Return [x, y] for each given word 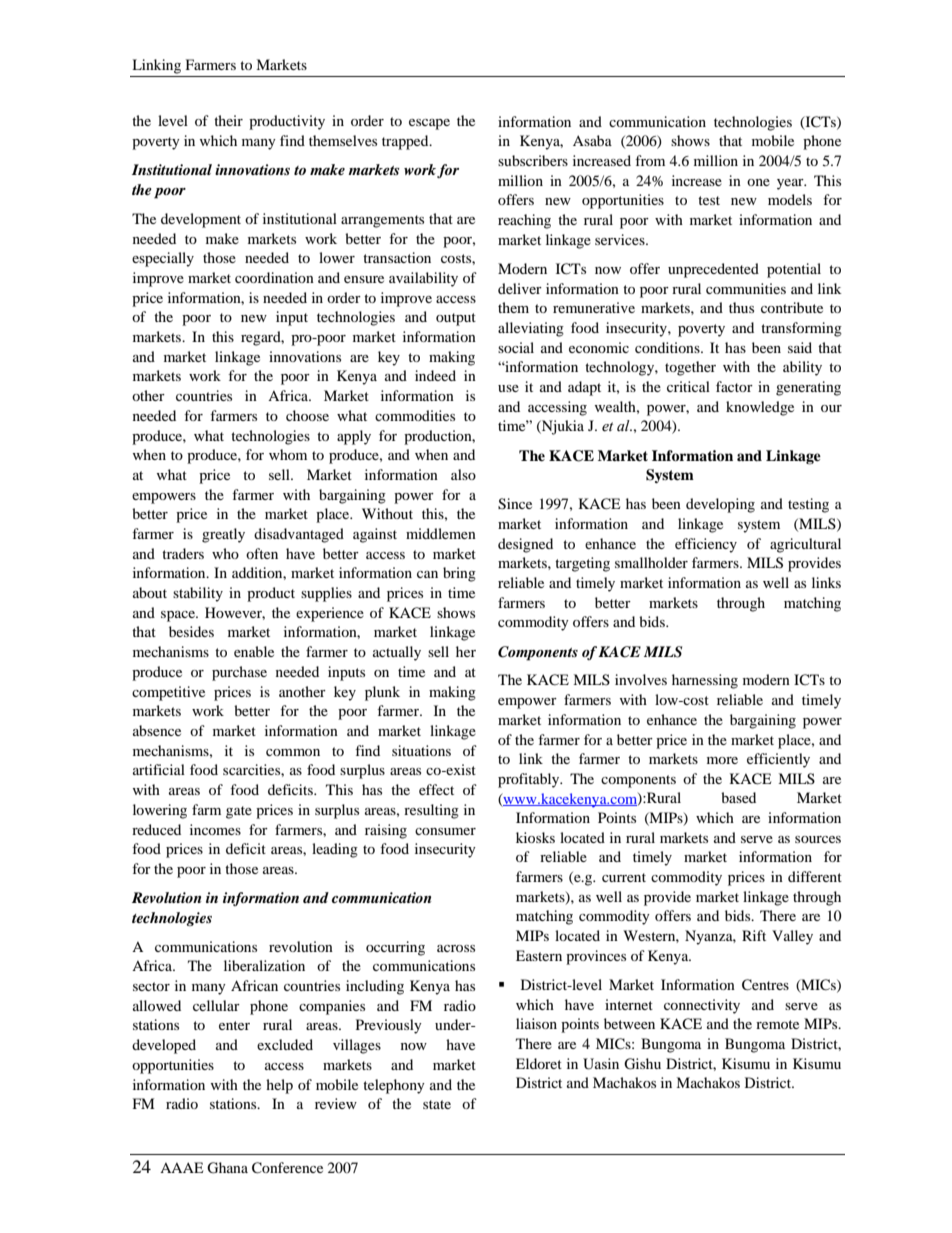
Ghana [227, 1168]
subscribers [533, 160]
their [228, 120]
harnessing [705, 681]
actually [397, 653]
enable [254, 651]
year [791, 184]
